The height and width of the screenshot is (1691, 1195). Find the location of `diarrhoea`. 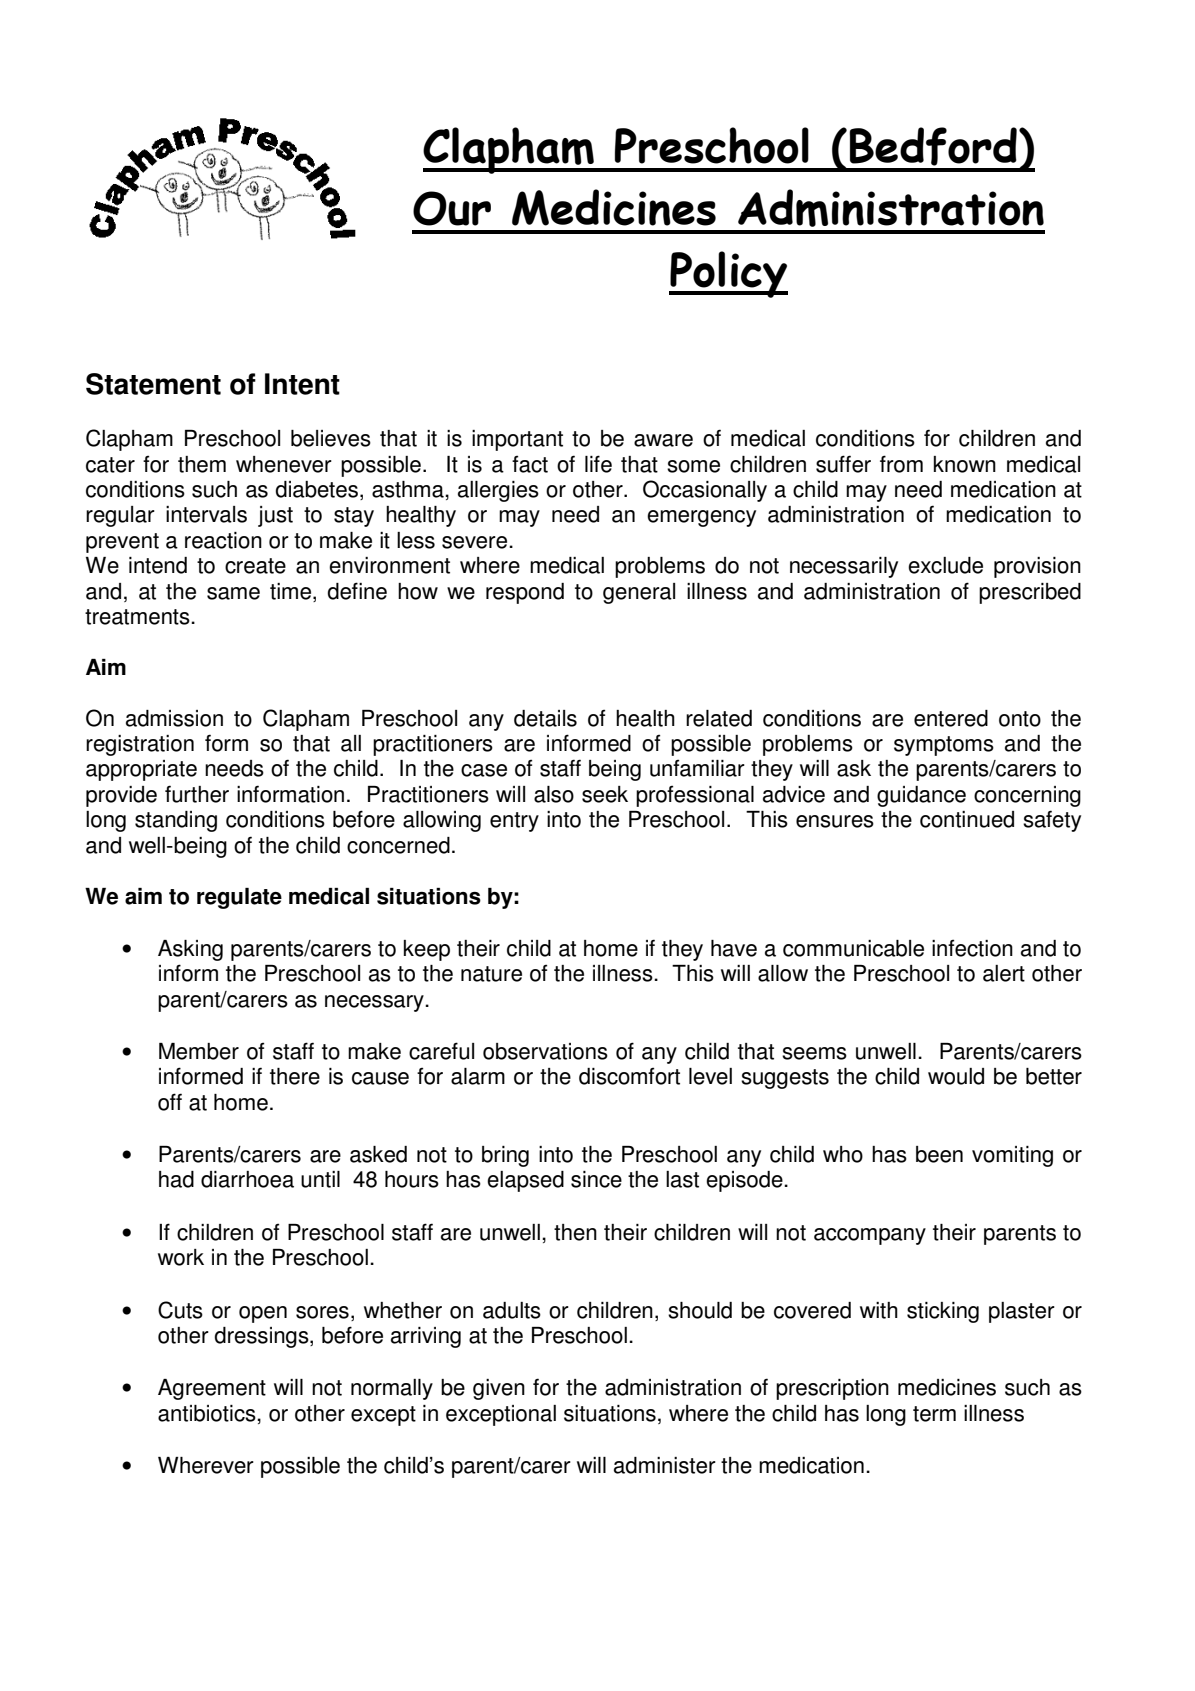

diarrhoea is located at coordinates (247, 1179).
